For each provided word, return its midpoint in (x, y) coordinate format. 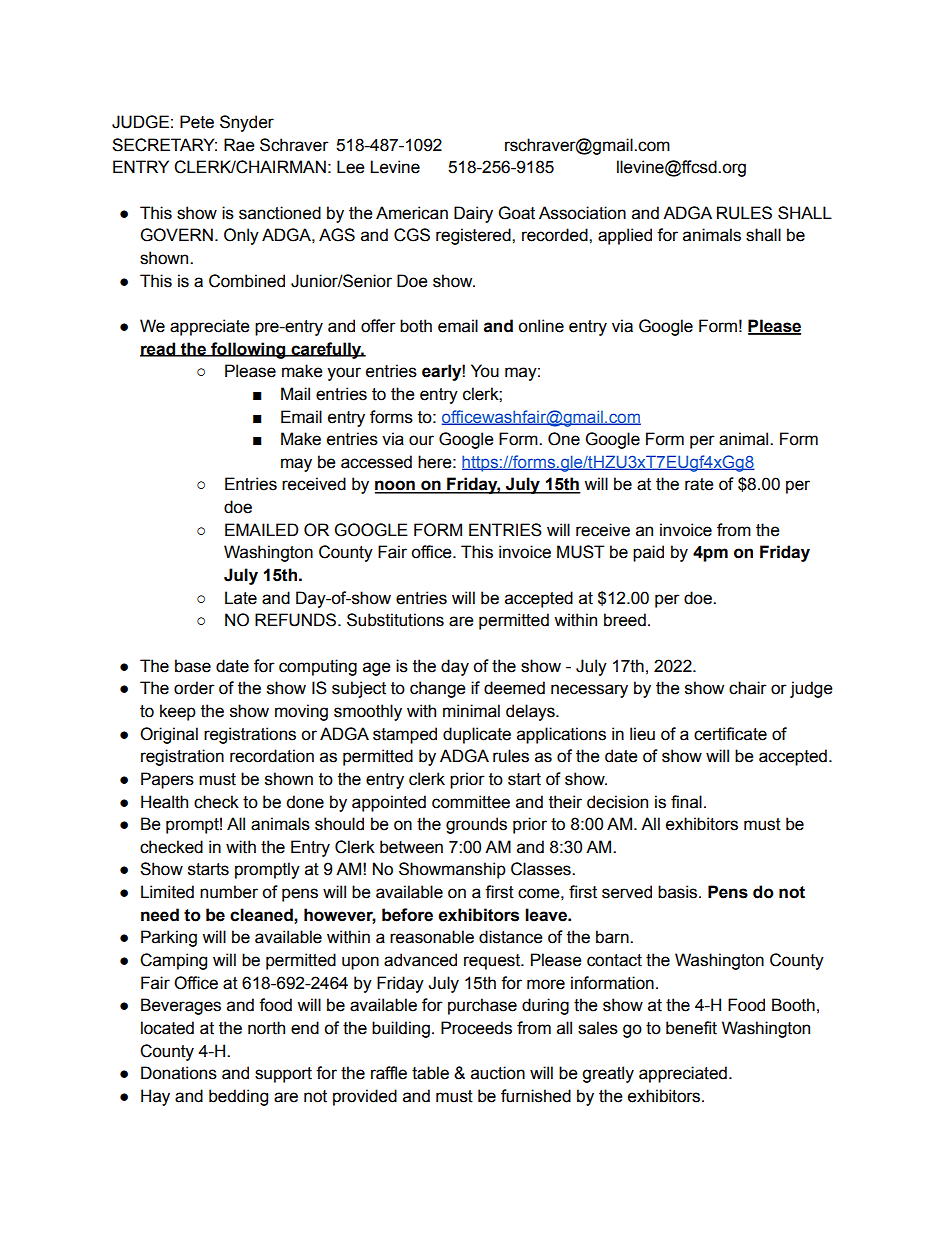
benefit (691, 1028)
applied (625, 236)
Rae (239, 145)
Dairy (473, 214)
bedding (238, 1097)
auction (498, 1073)
